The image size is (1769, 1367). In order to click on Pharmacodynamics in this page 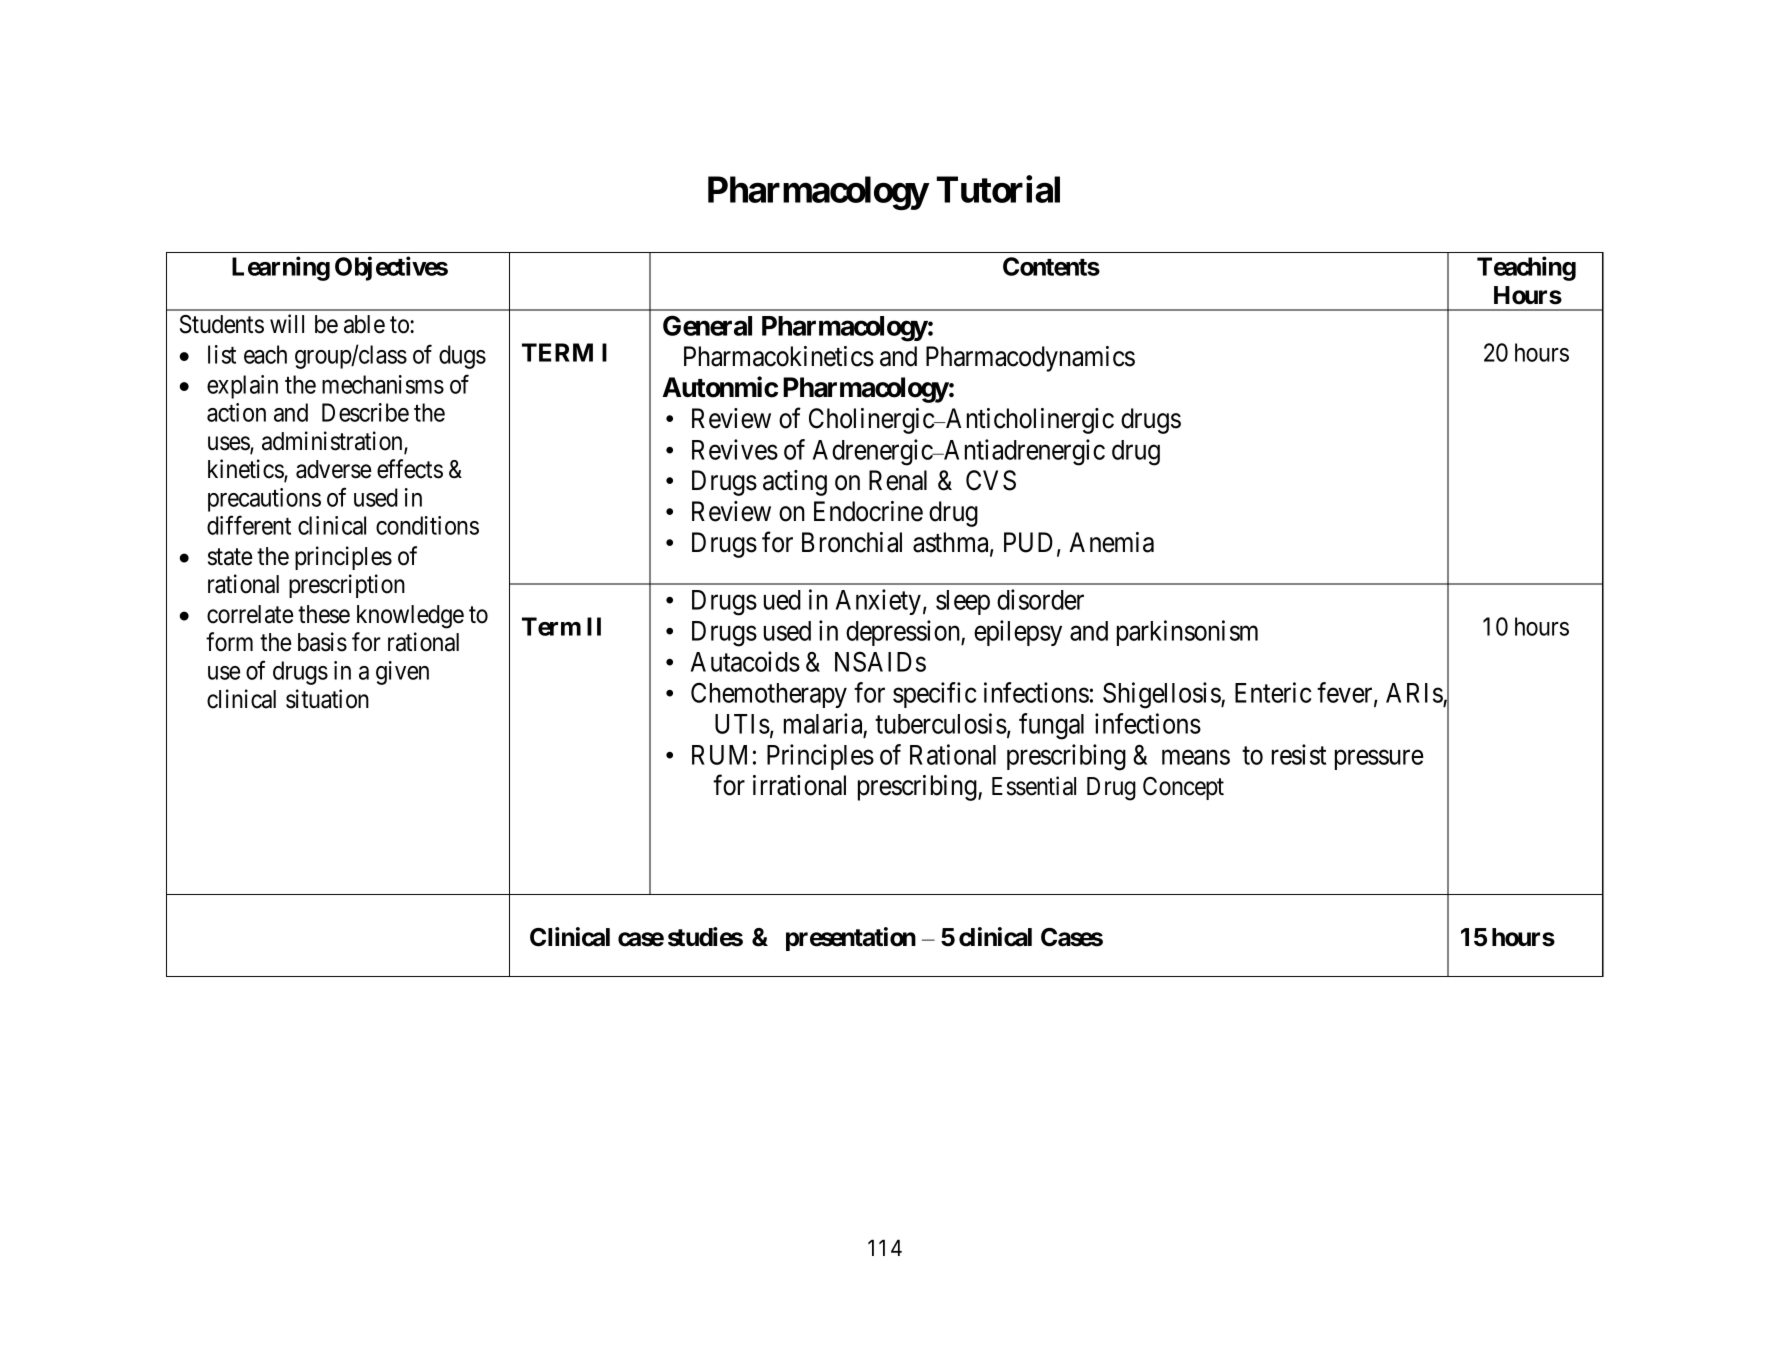, I will do `click(1030, 359)`.
